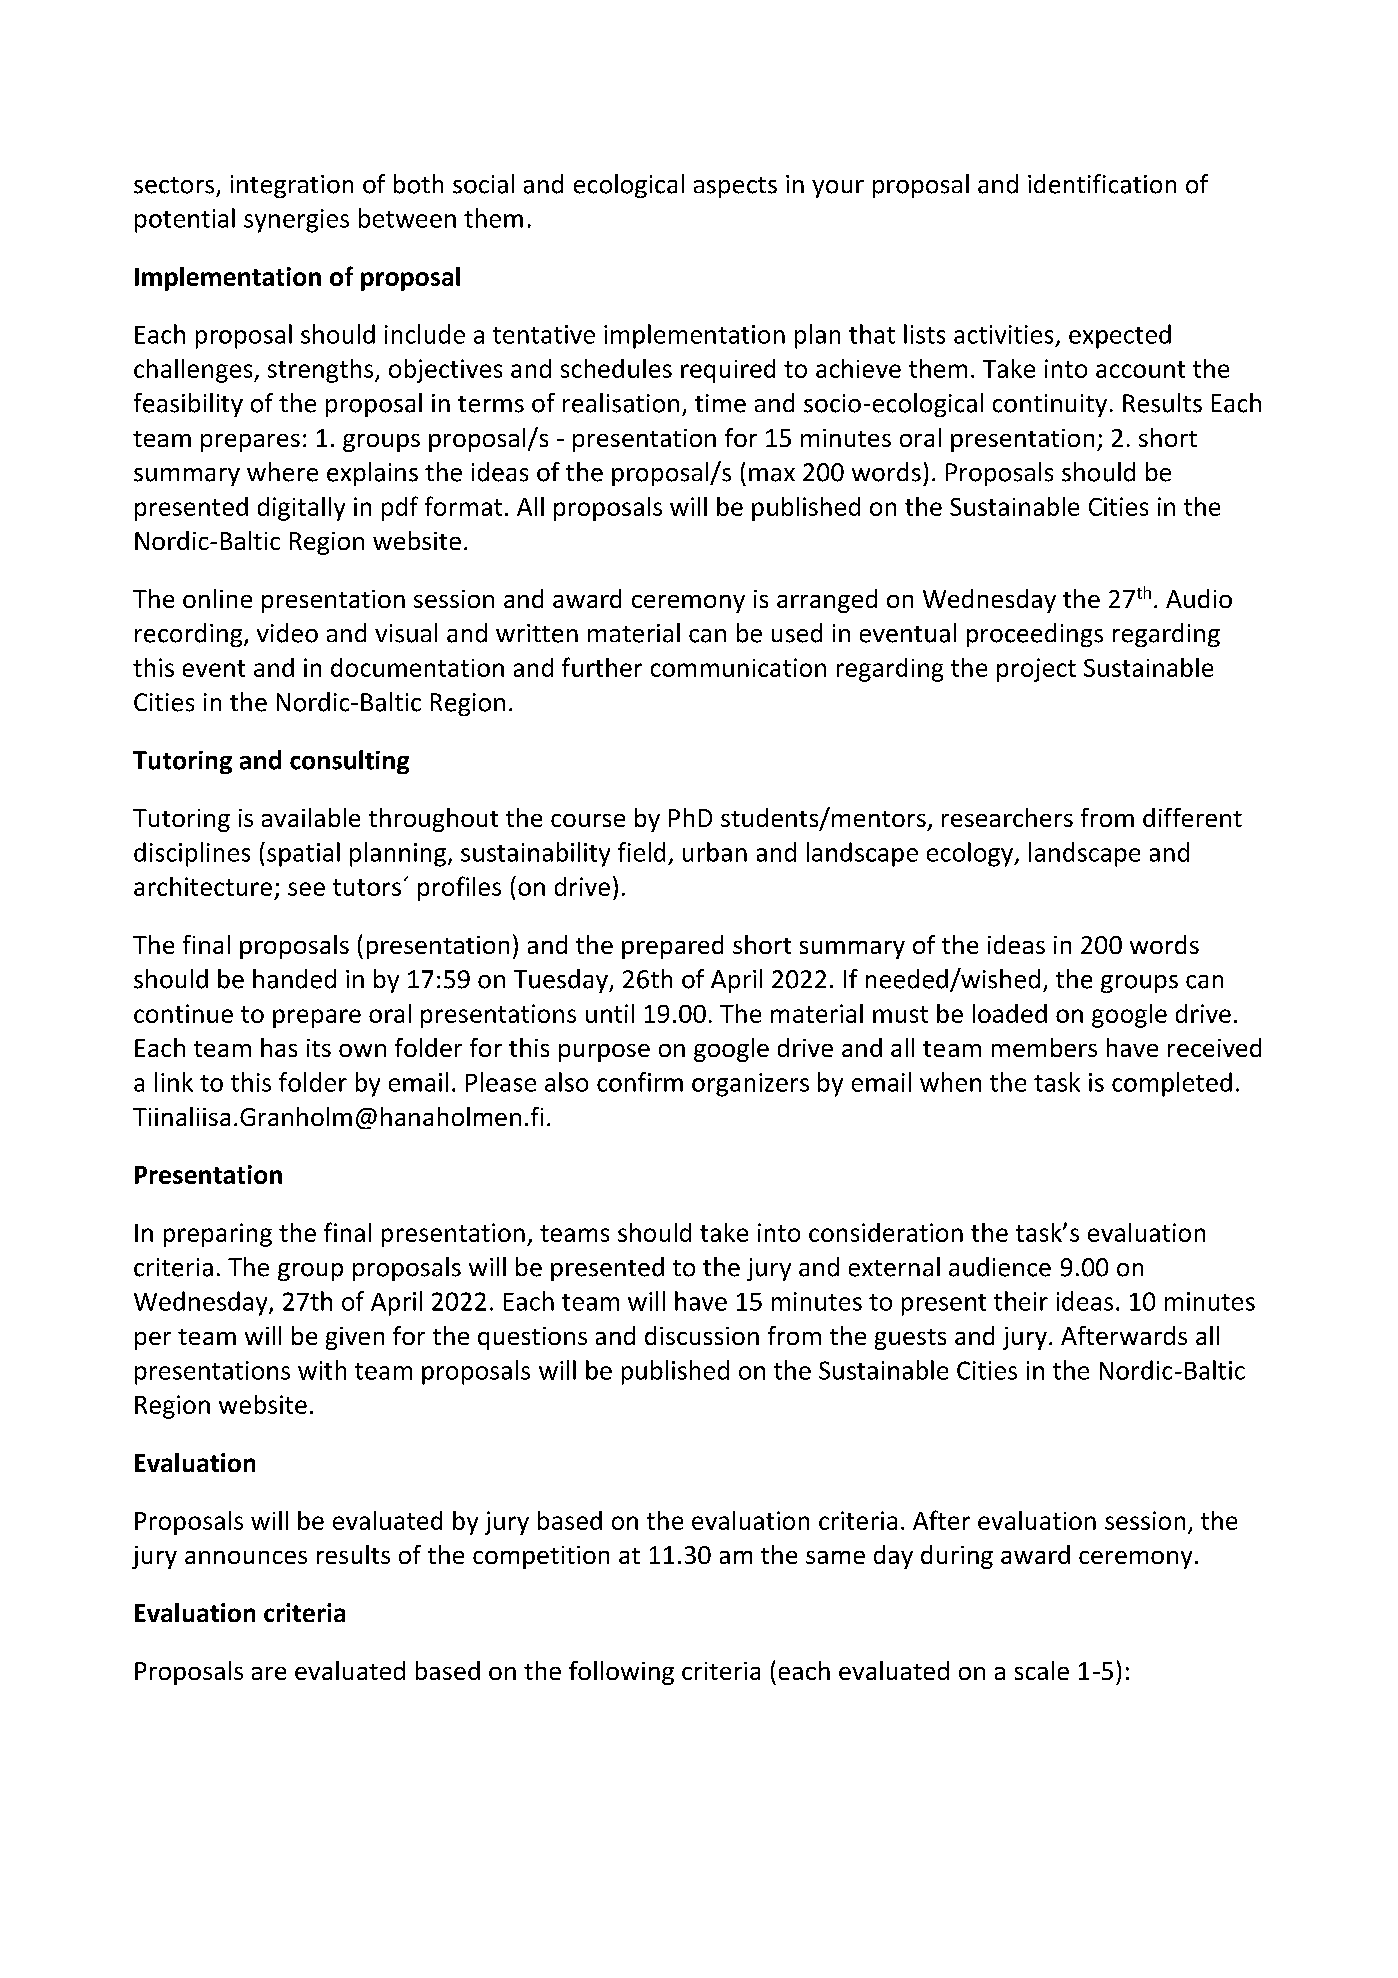 The image size is (1398, 1978). I want to click on communication, so click(738, 667).
